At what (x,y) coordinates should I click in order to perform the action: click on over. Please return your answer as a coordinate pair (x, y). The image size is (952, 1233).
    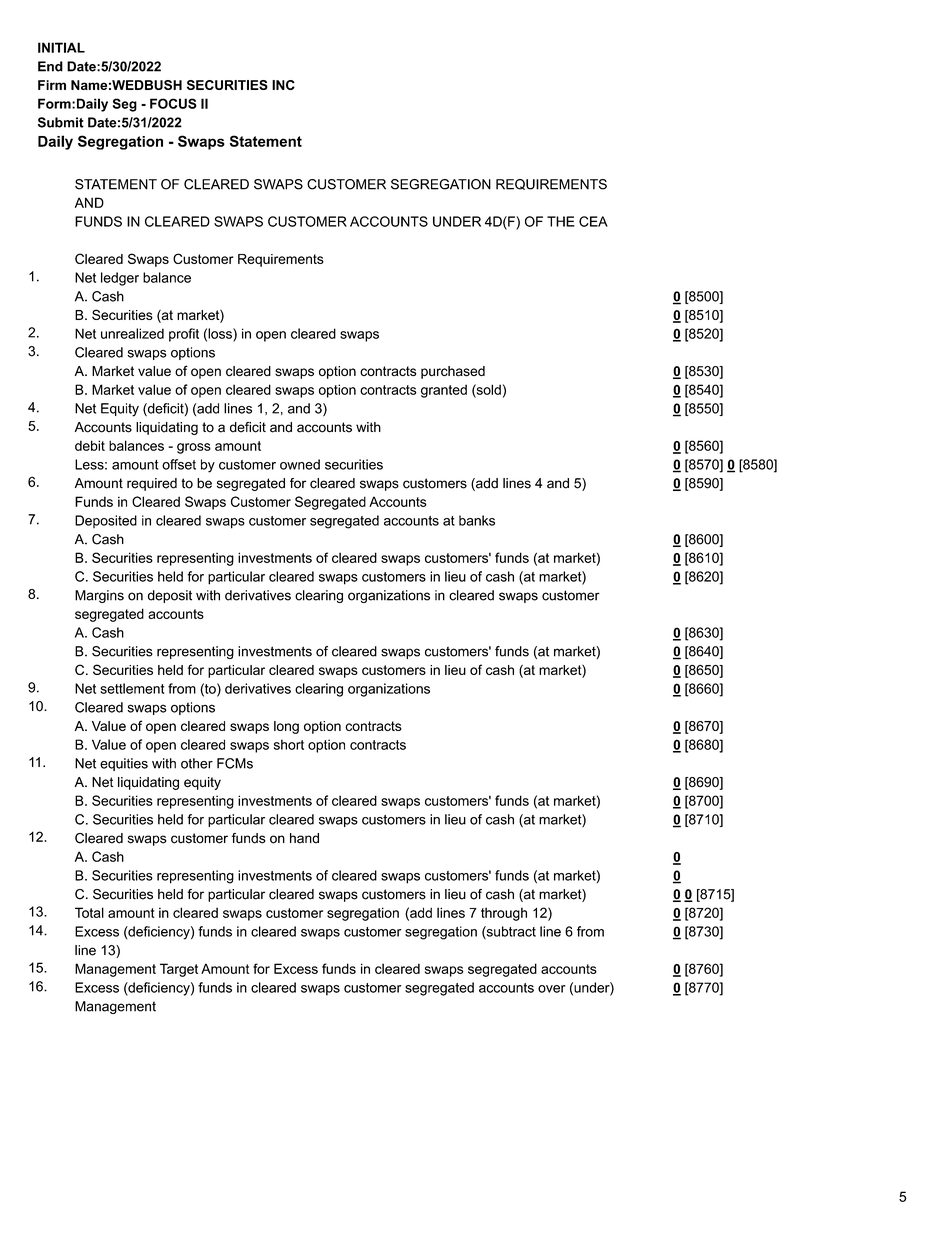
    Looking at the image, I should click on (552, 989).
